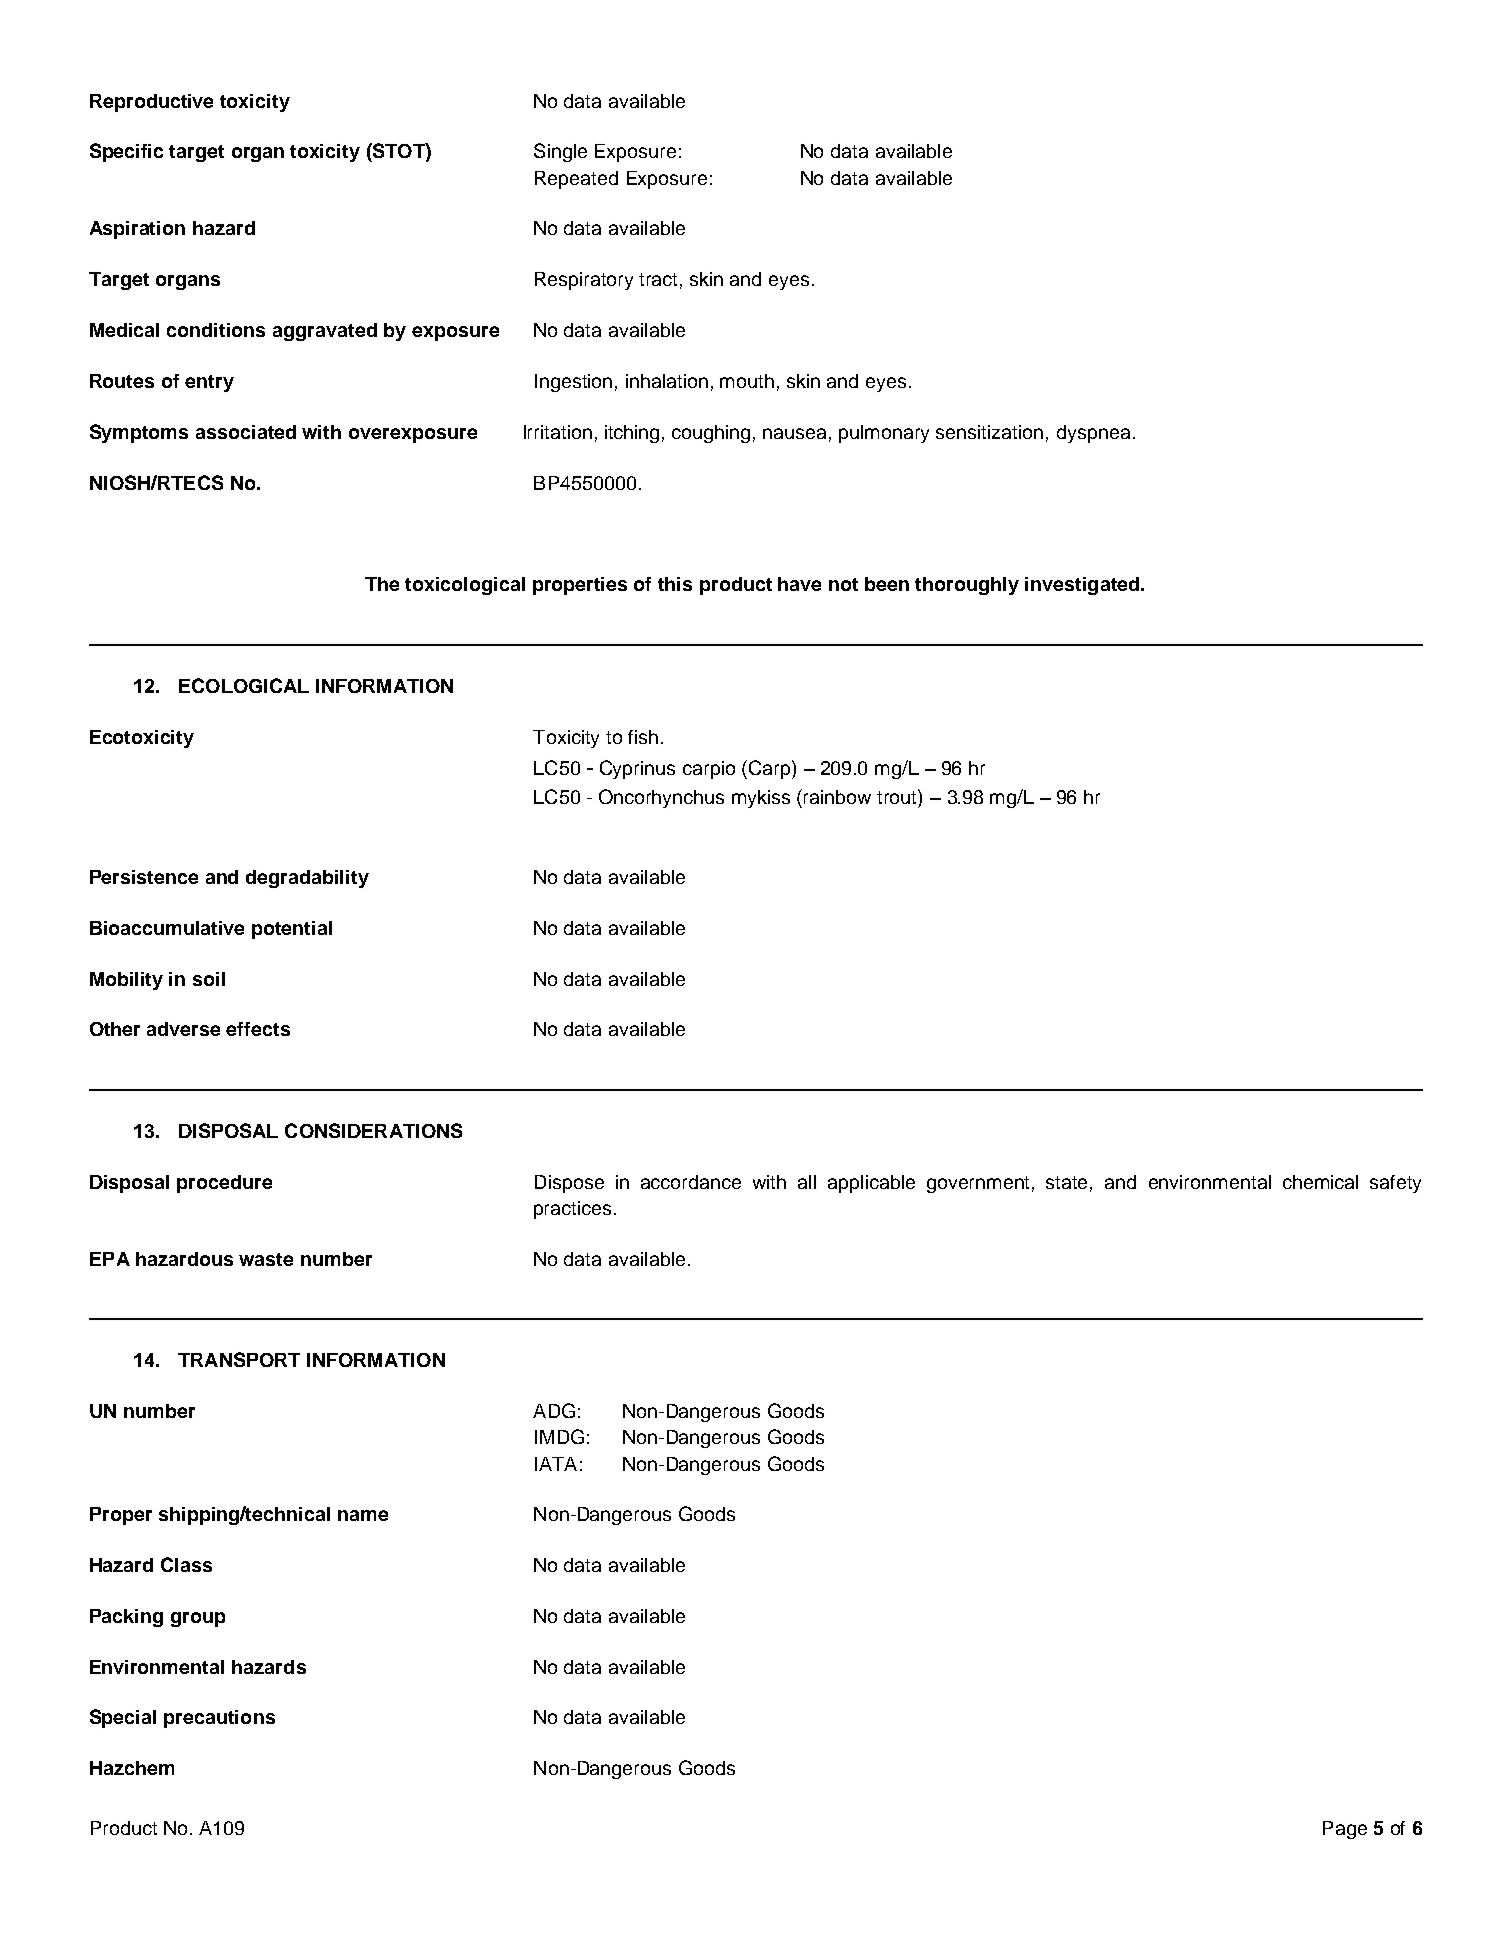 The height and width of the page is (1956, 1511). Describe the element at coordinates (658, 279) in the page. I see `tract` at that location.
